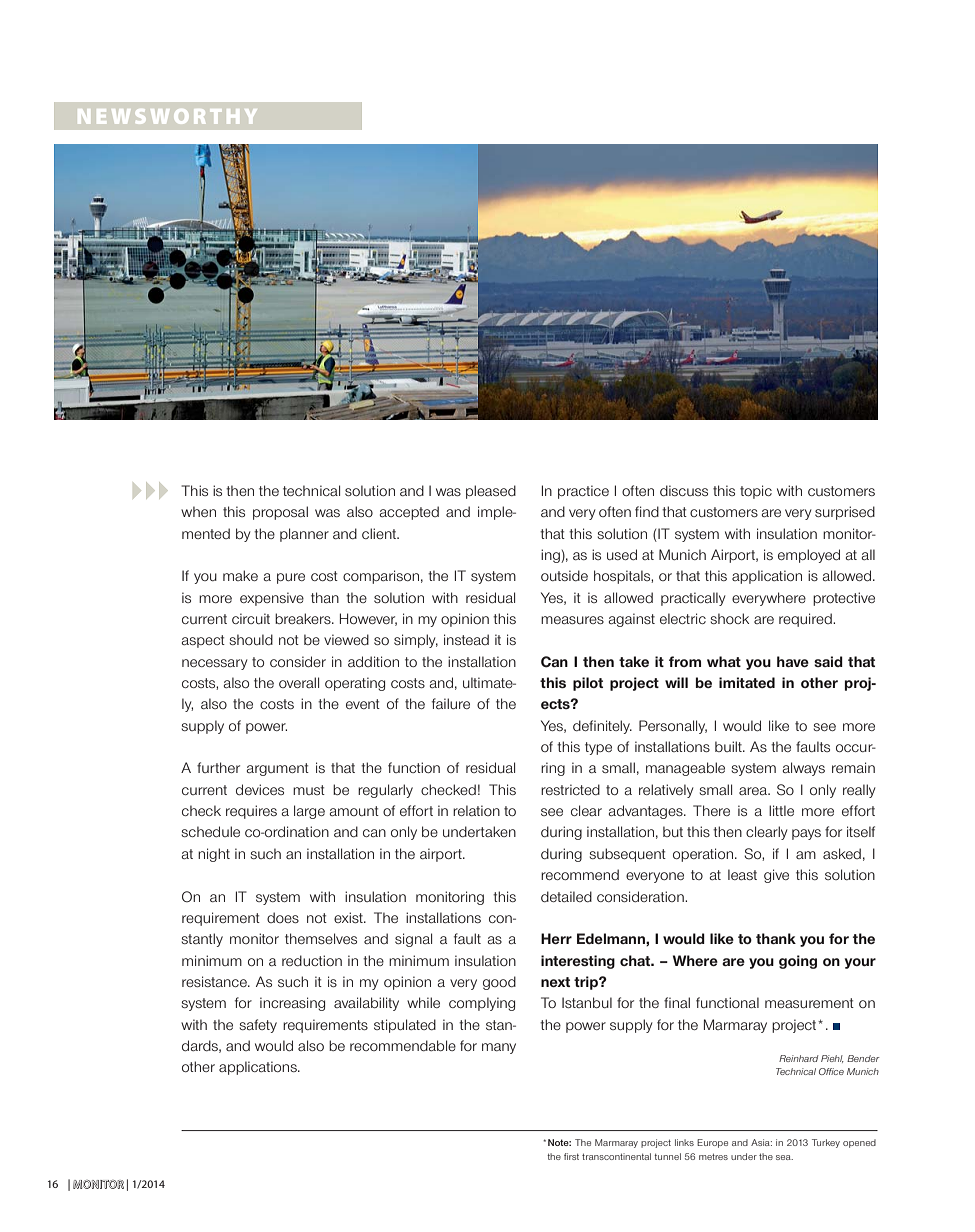  I want to click on transcontinental, so click(616, 1156).
